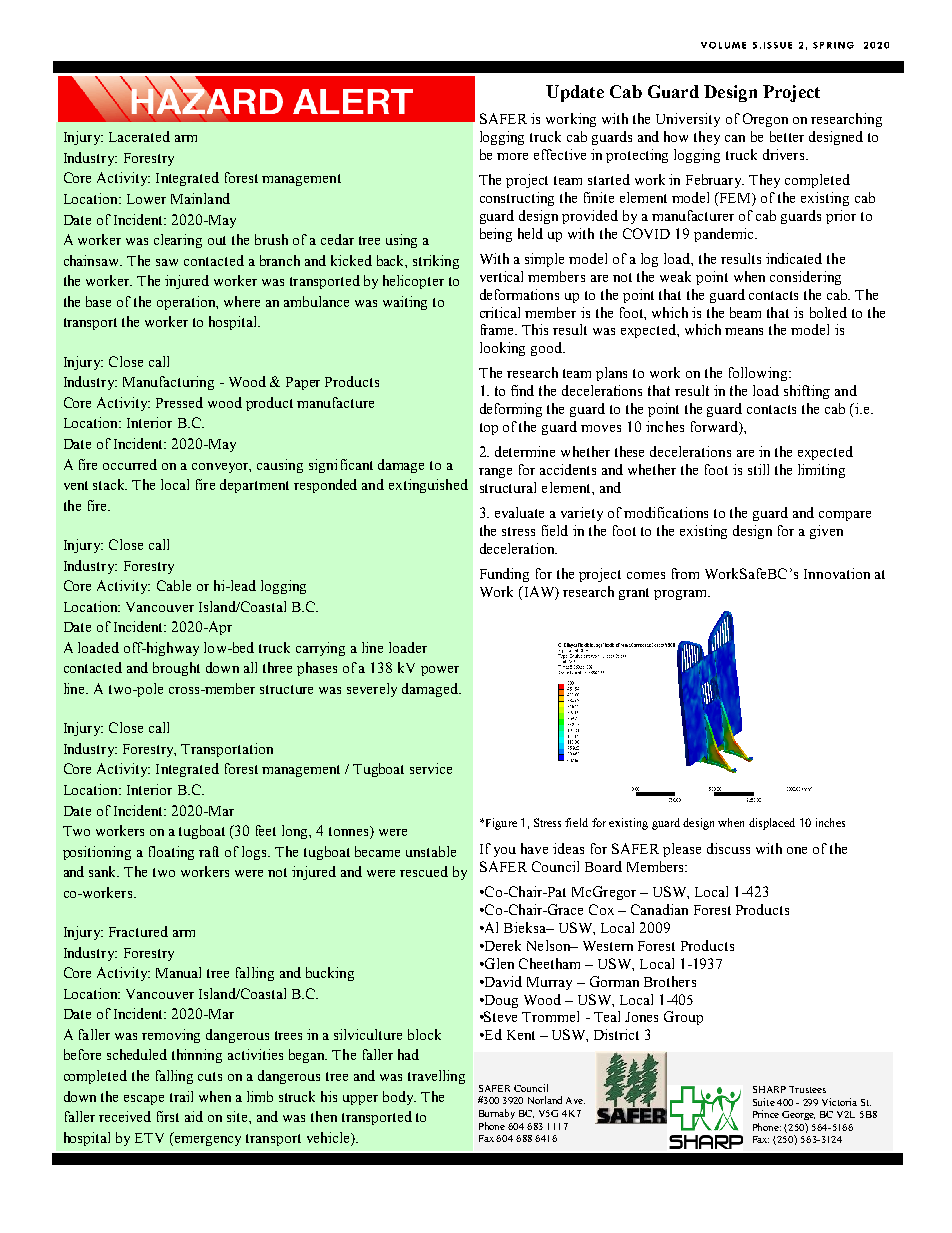 This screenshot has height=1233, width=952. I want to click on deforming, so click(511, 410).
